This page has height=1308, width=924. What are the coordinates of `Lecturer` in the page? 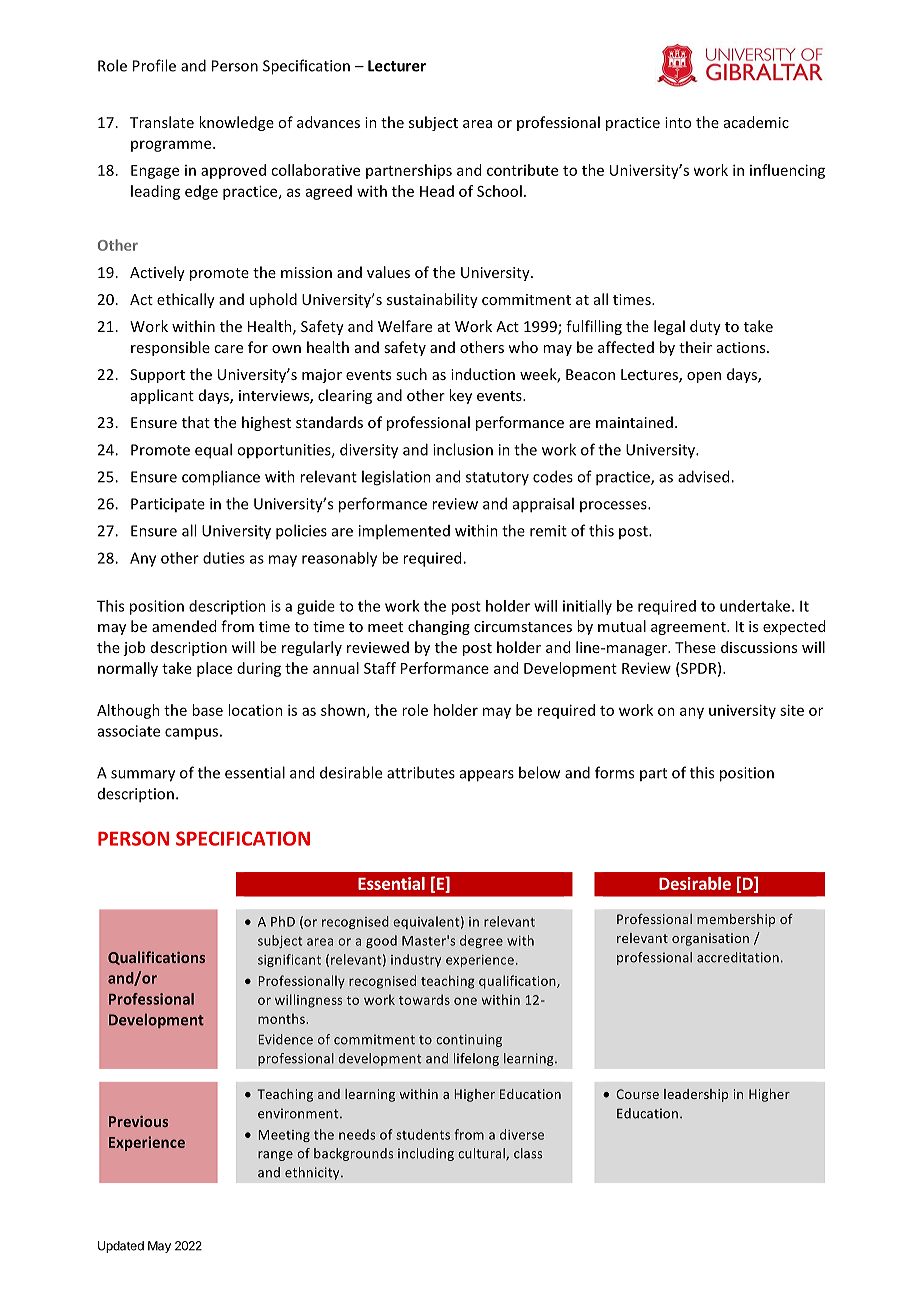 It's located at (397, 66).
